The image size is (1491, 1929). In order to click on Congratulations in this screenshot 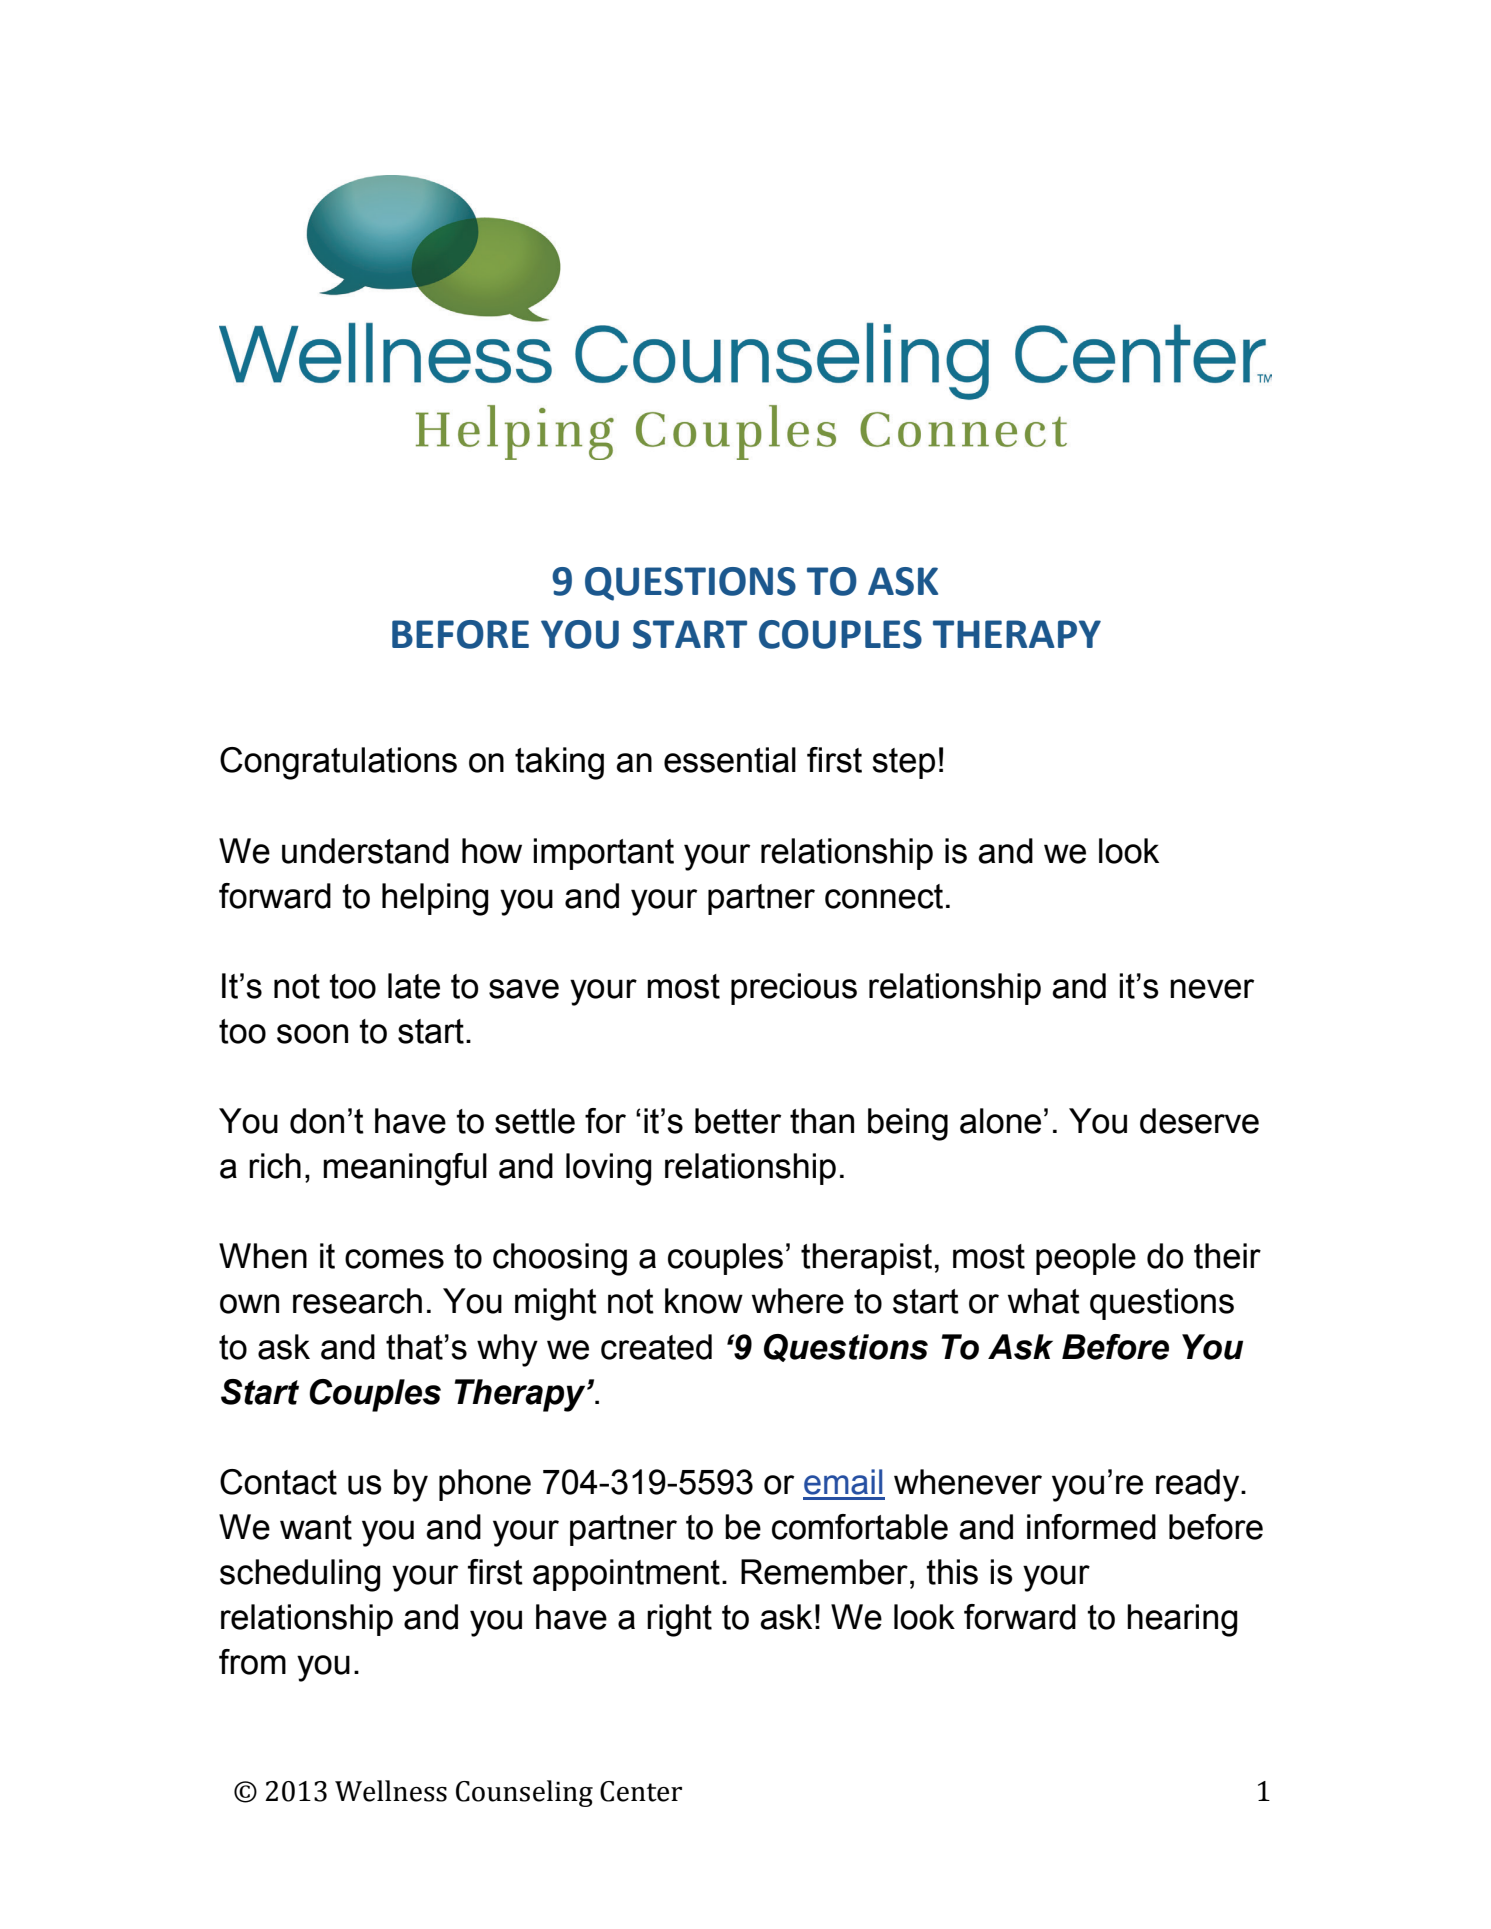, I will do `click(338, 763)`.
